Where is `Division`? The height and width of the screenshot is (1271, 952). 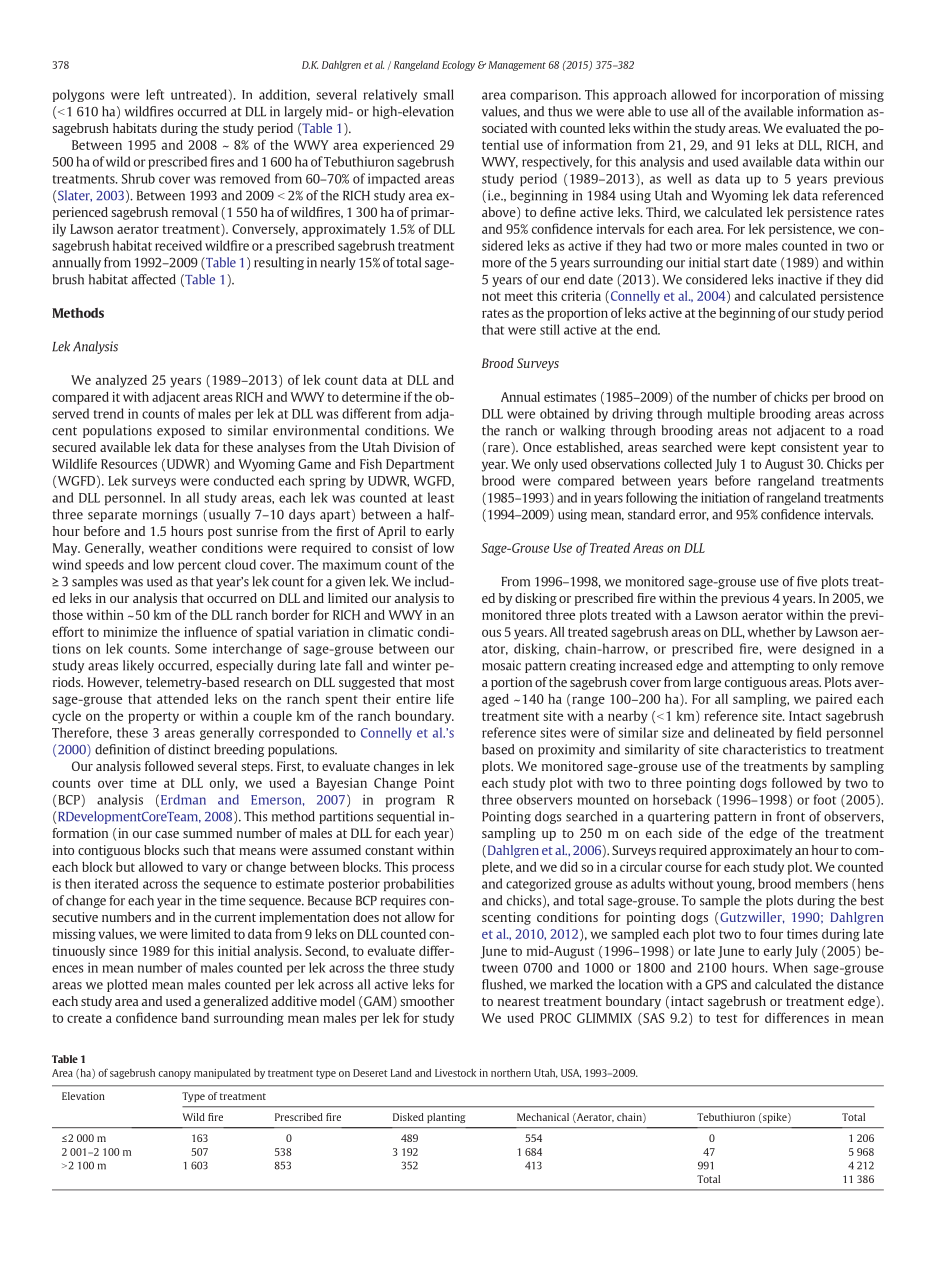 Division is located at coordinates (417, 447).
